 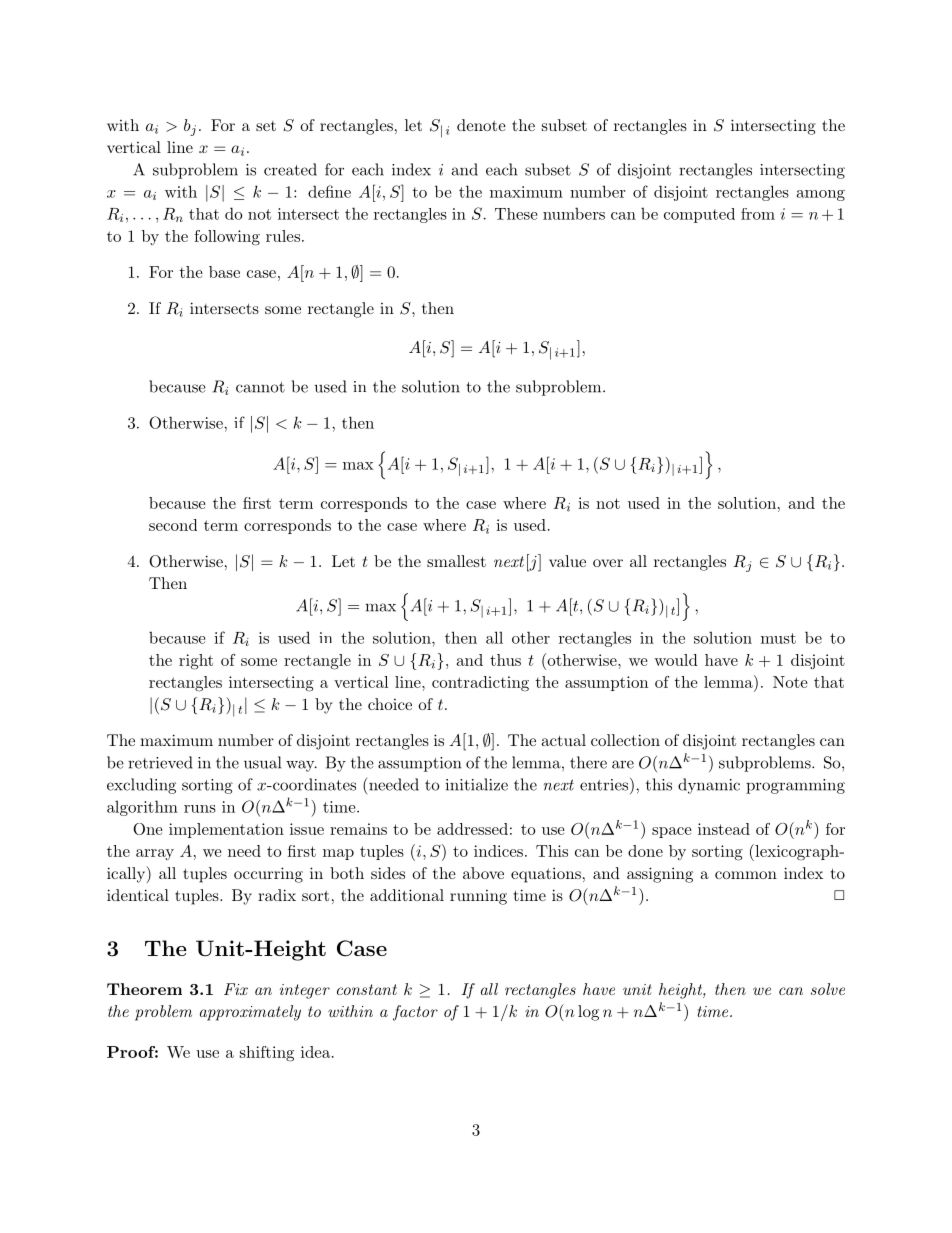 What do you see at coordinates (250, 1013) in the screenshot?
I see `approximately` at bounding box center [250, 1013].
